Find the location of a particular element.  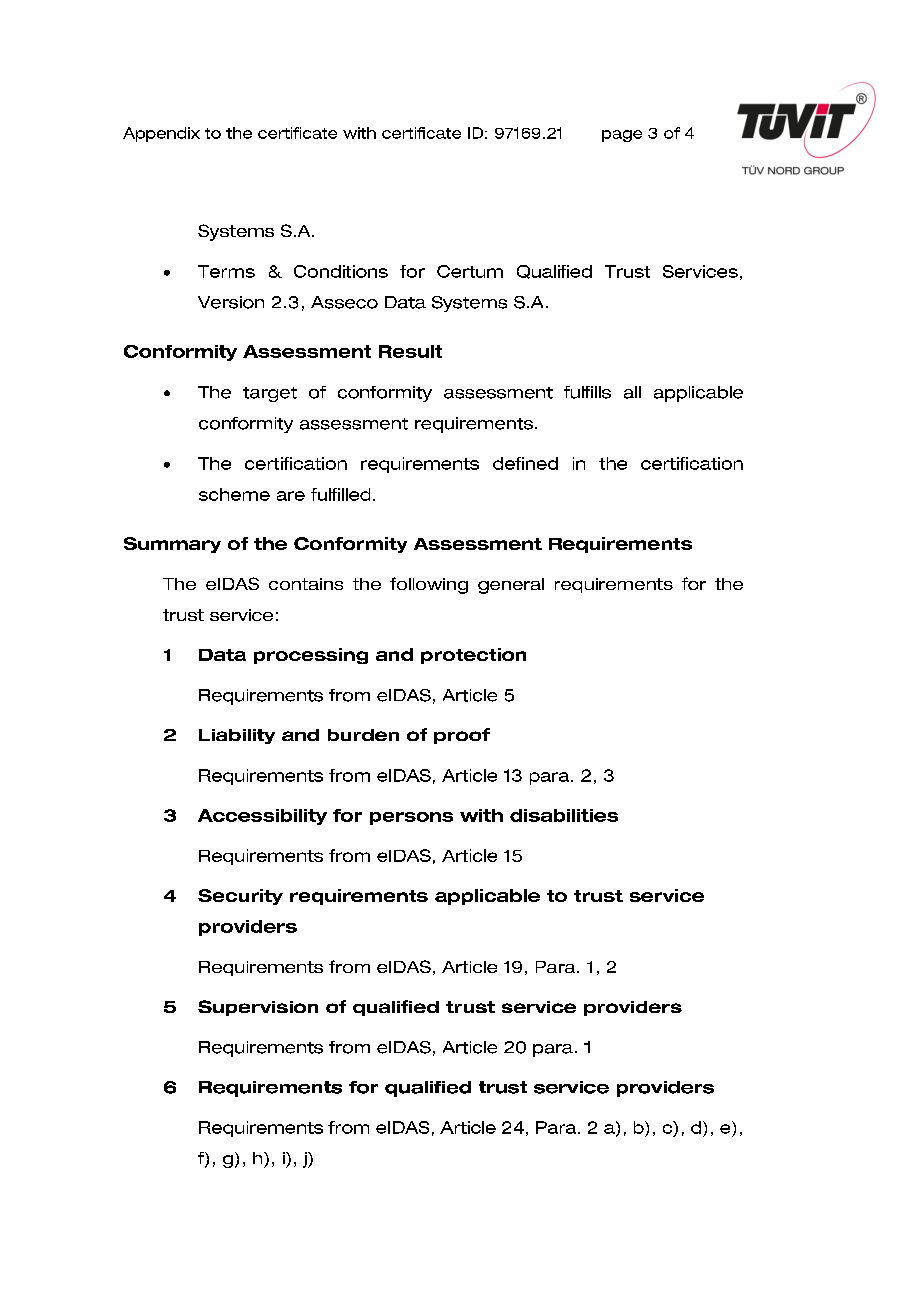

Conditions is located at coordinates (341, 271).
